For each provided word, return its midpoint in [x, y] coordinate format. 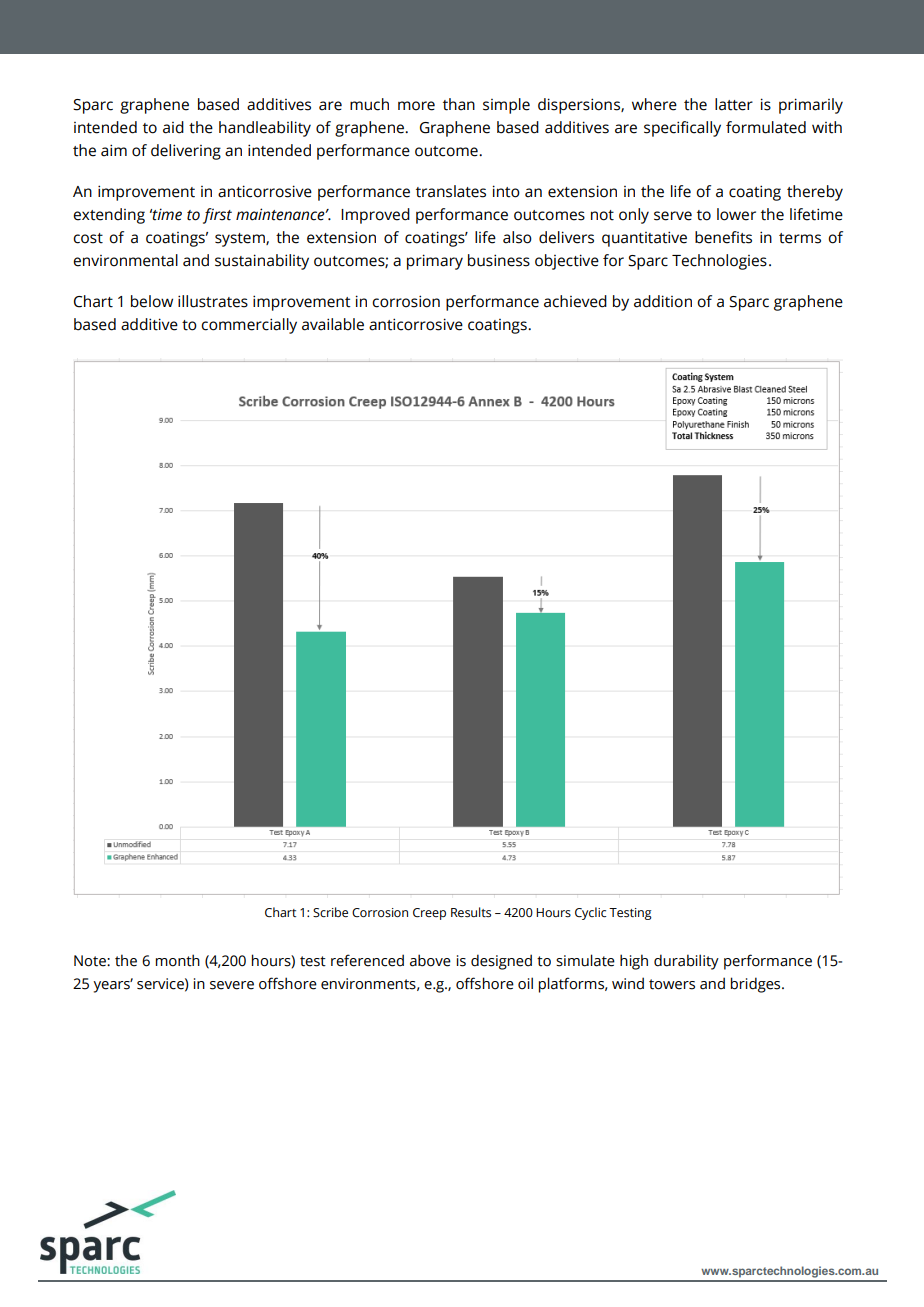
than [459, 104]
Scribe [330, 912]
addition [663, 301]
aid [173, 127]
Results [471, 912]
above [430, 960]
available [333, 324]
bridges [757, 985]
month [178, 960]
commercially [249, 326]
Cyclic [590, 913]
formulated [766, 127]
